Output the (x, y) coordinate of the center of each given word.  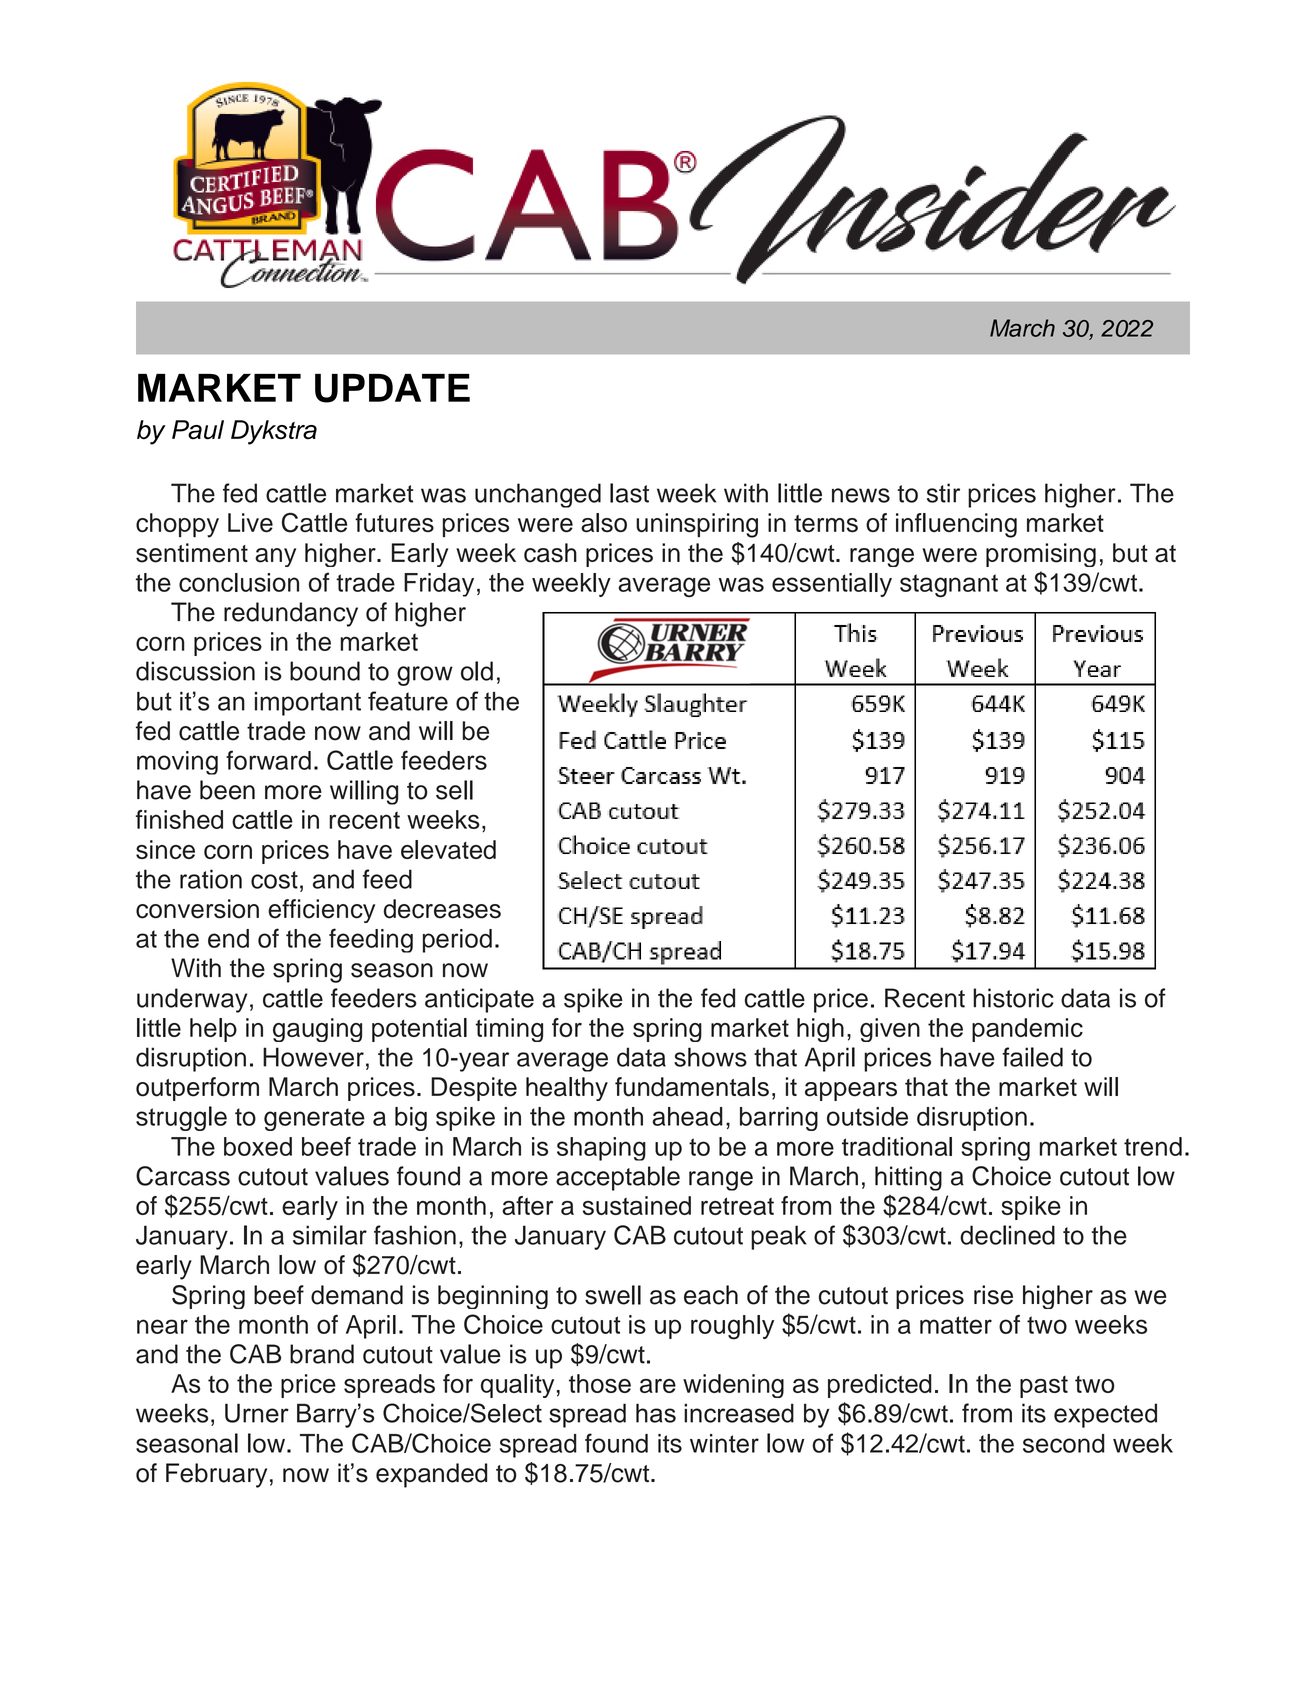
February (216, 1475)
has (656, 1413)
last (629, 493)
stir (943, 493)
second (1064, 1443)
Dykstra (274, 432)
